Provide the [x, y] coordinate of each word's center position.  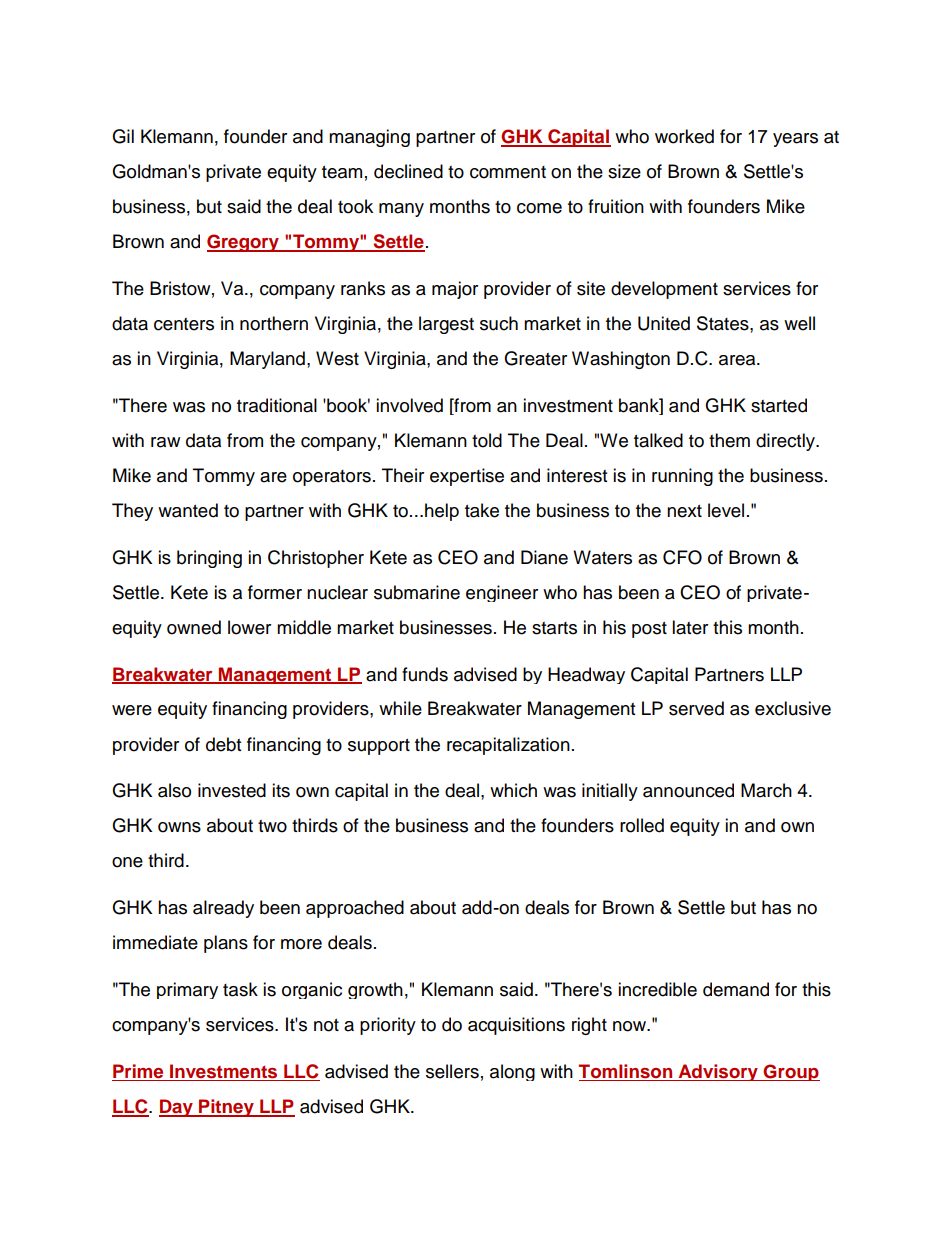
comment [508, 172]
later [690, 627]
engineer [502, 593]
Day [177, 1108]
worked [684, 136]
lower [249, 627]
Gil [123, 136]
